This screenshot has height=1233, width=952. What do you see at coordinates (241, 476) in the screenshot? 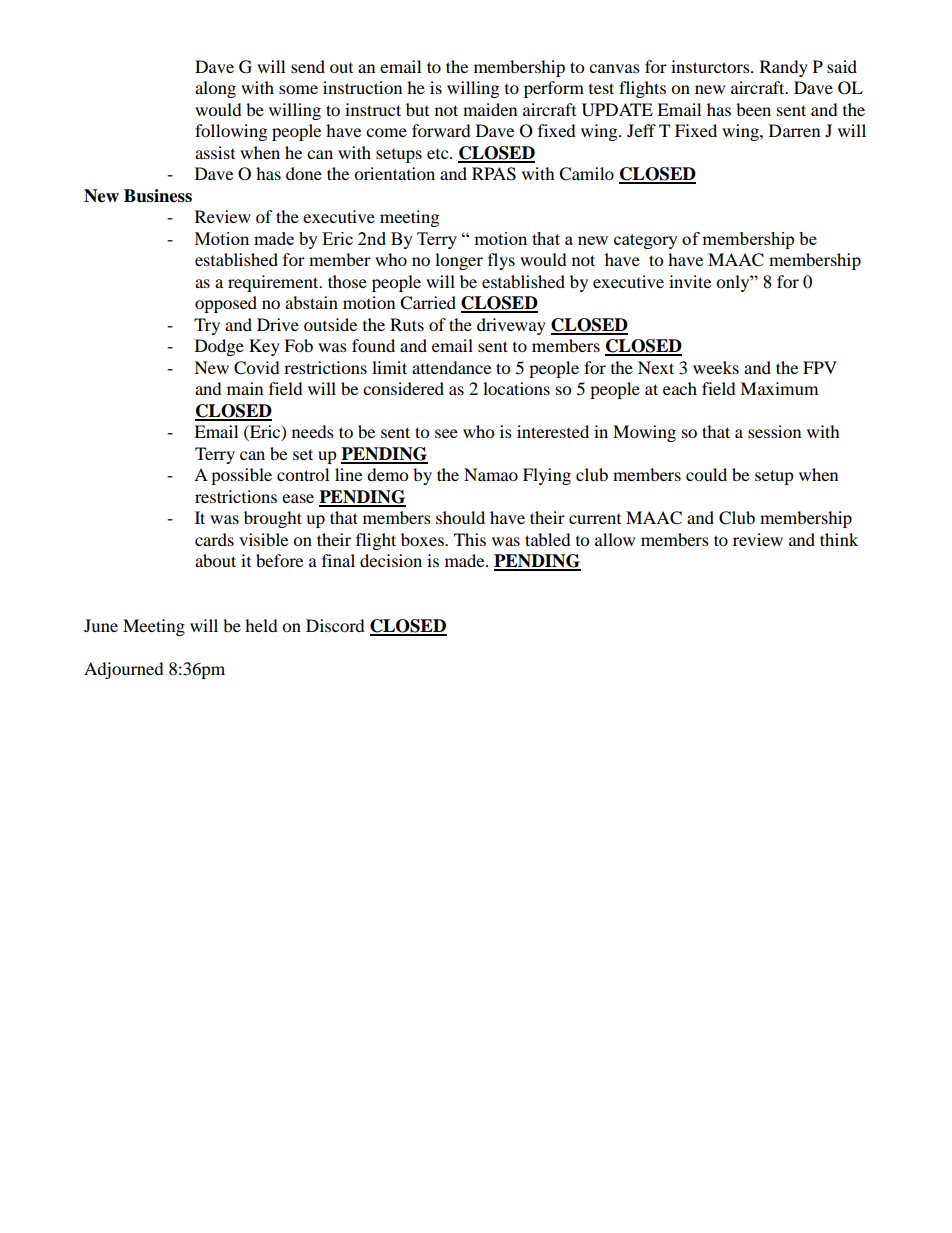
I see `possible` at bounding box center [241, 476].
